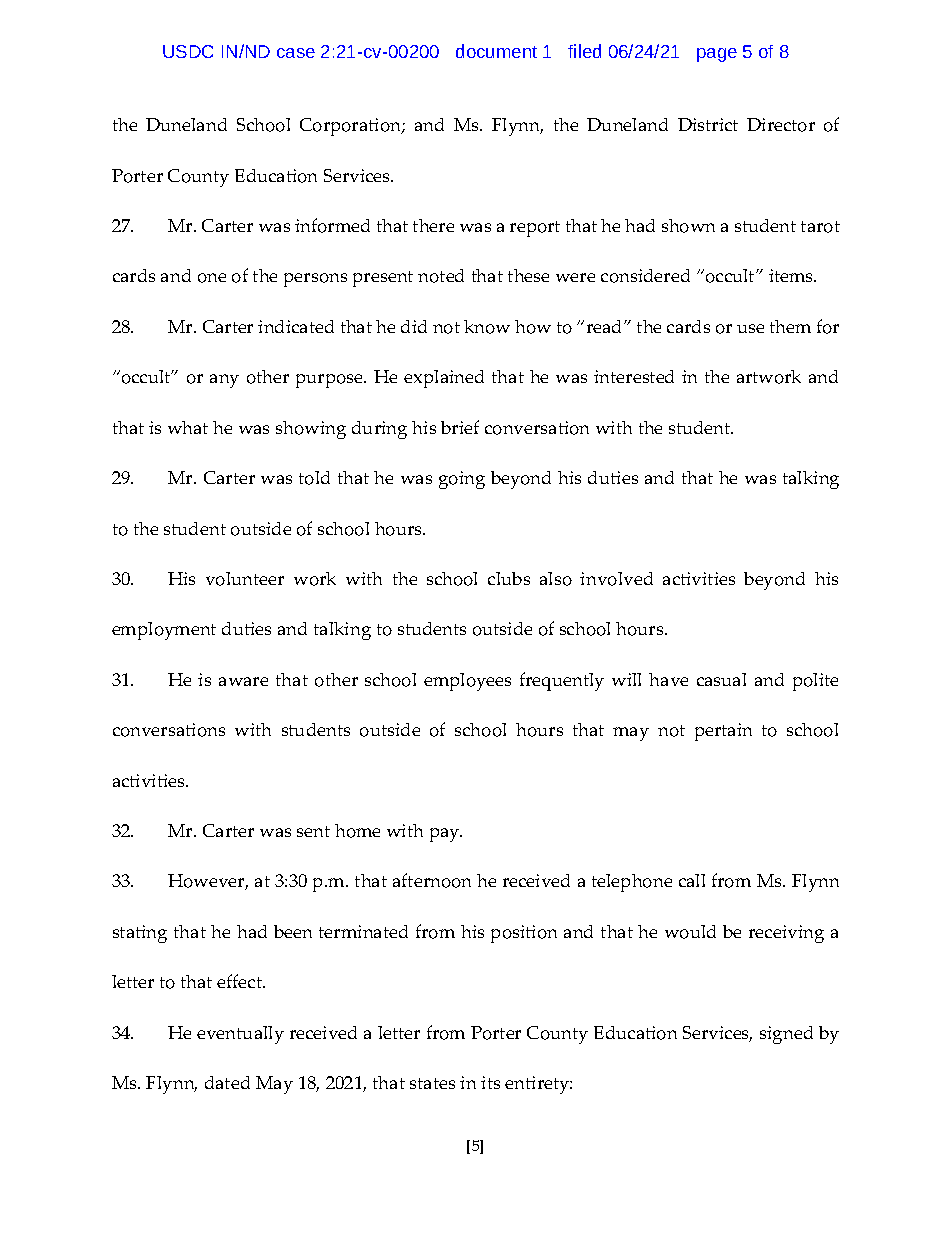  What do you see at coordinates (717, 55) in the screenshot?
I see `page` at bounding box center [717, 55].
